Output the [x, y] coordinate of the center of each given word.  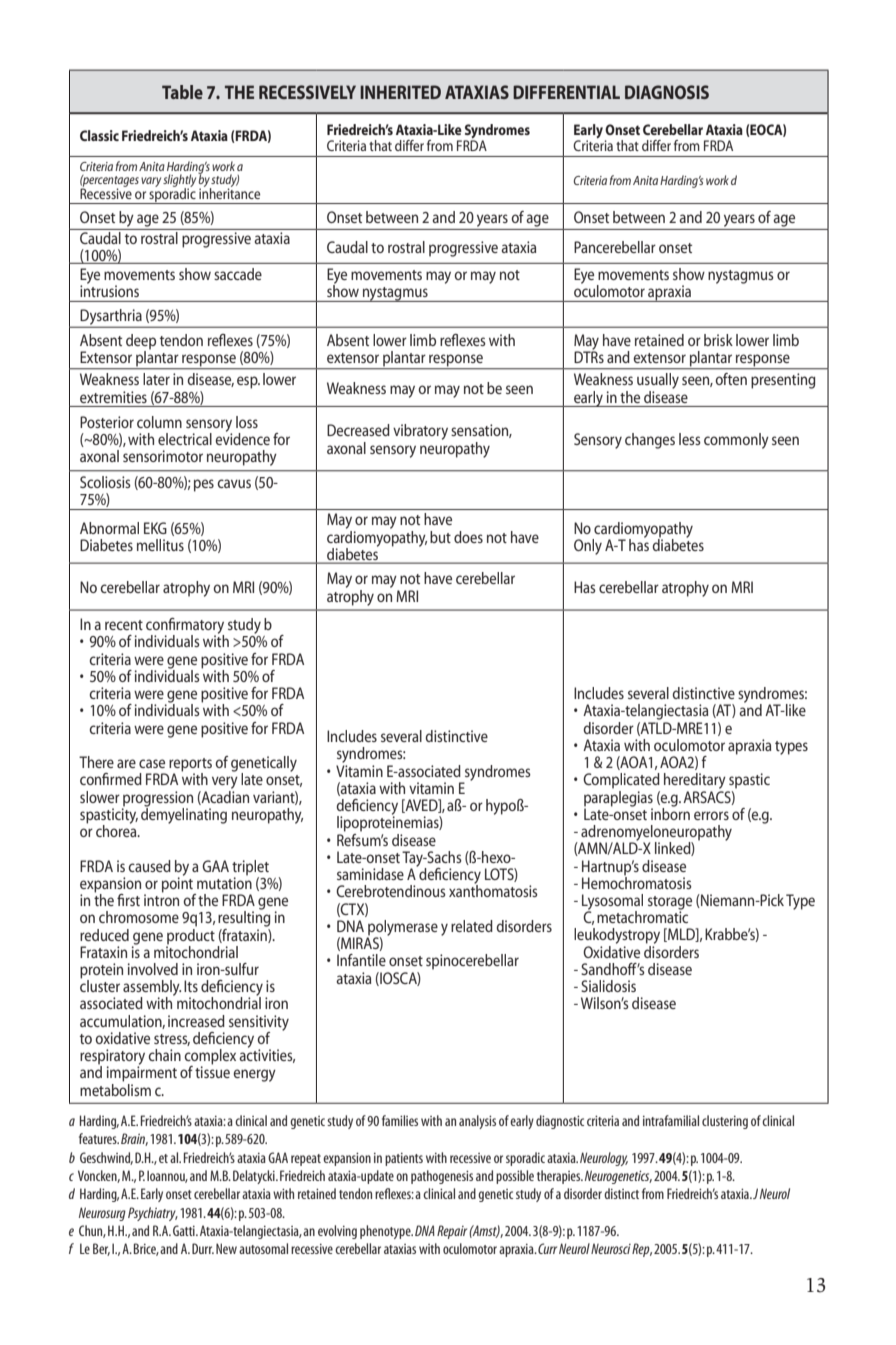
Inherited [400, 92]
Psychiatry [153, 1214]
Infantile [361, 960]
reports [190, 766]
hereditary [695, 781]
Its [191, 986]
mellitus [160, 545]
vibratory [420, 432]
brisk [718, 340]
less [690, 439]
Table [182, 92]
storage [670, 904]
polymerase [402, 929]
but [440, 537]
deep [141, 343]
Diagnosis [667, 92]
